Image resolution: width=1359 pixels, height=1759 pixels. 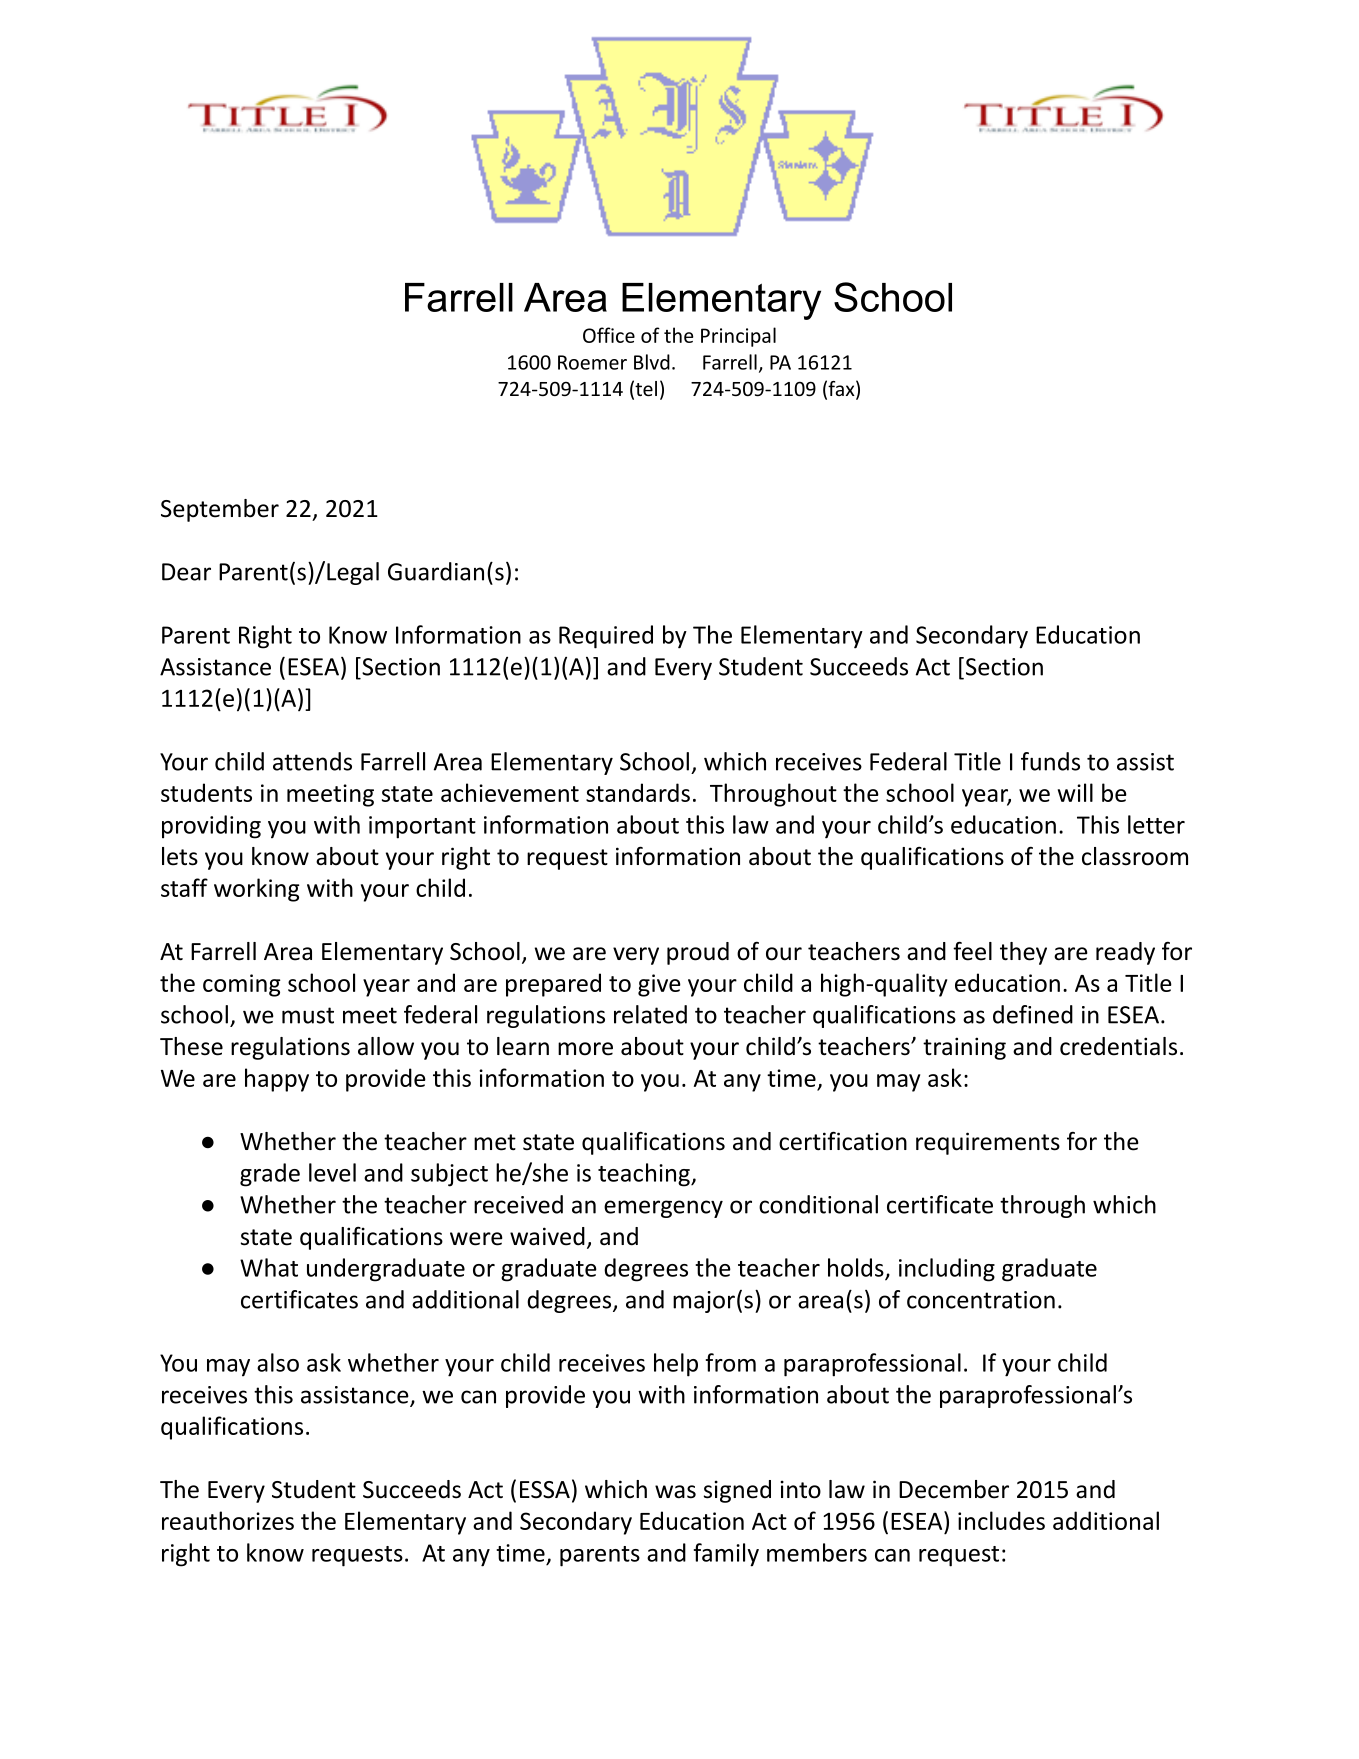 What do you see at coordinates (988, 1143) in the page?
I see `requirements` at bounding box center [988, 1143].
